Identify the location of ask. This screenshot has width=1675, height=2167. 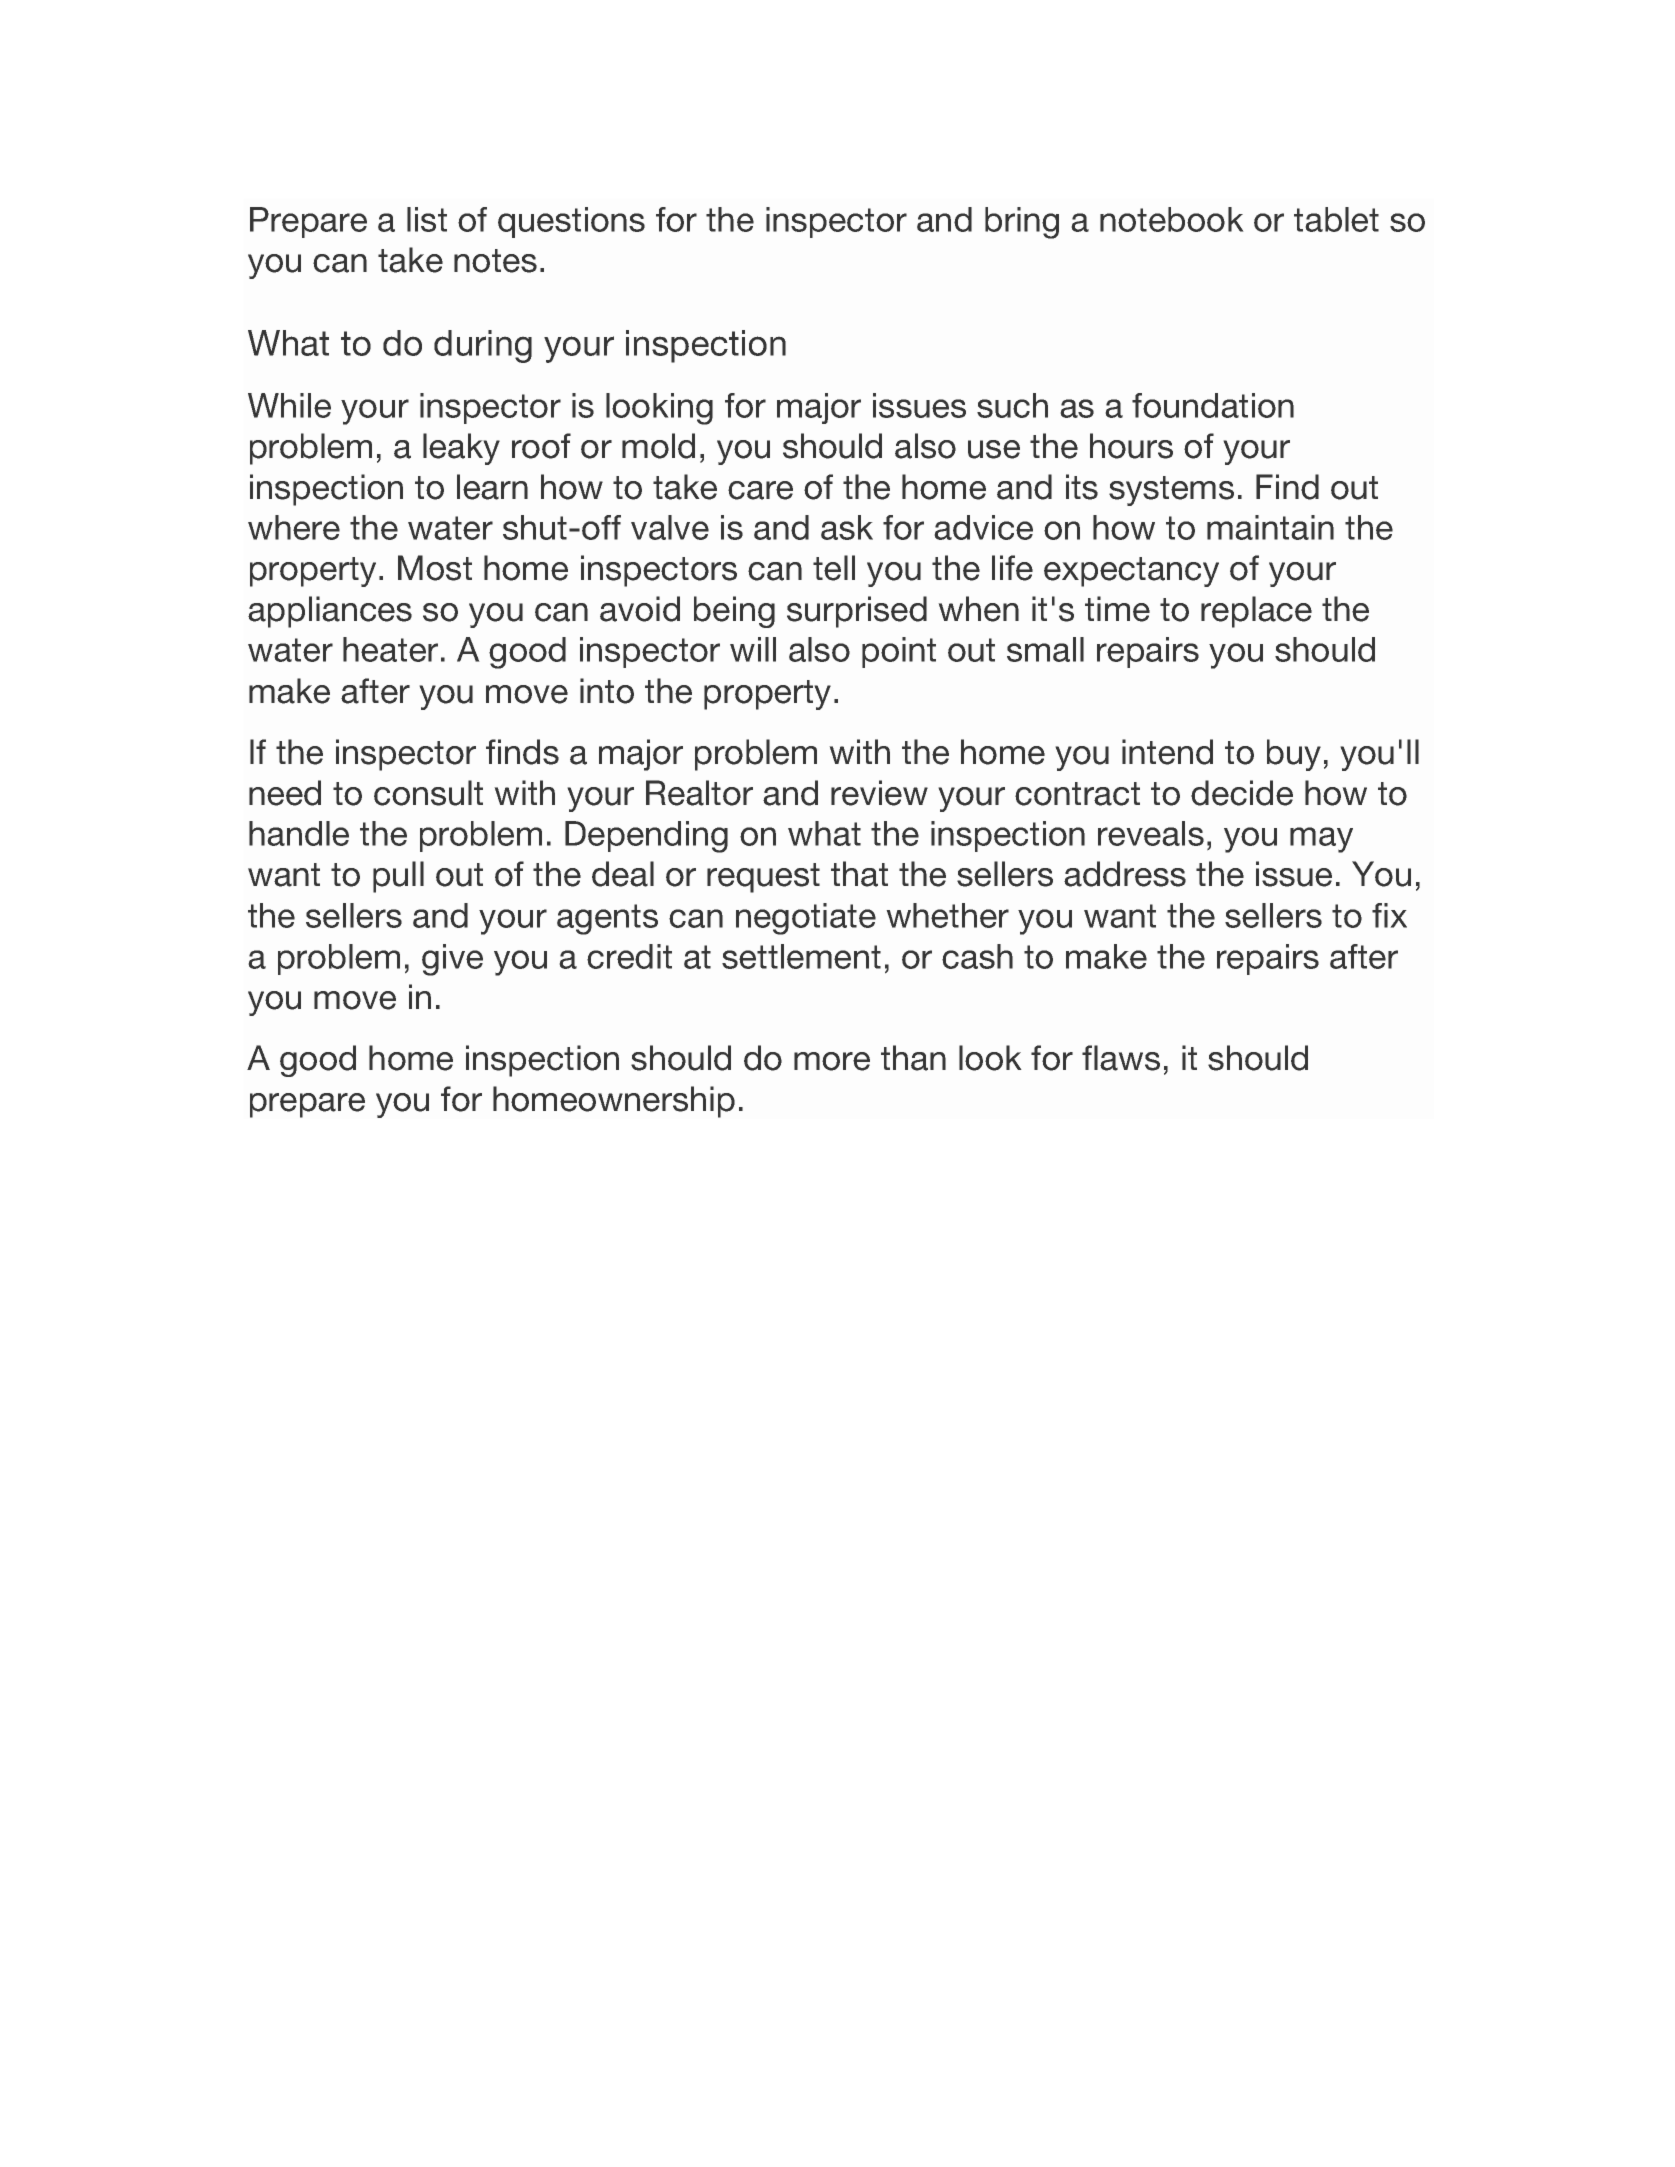
(847, 527).
